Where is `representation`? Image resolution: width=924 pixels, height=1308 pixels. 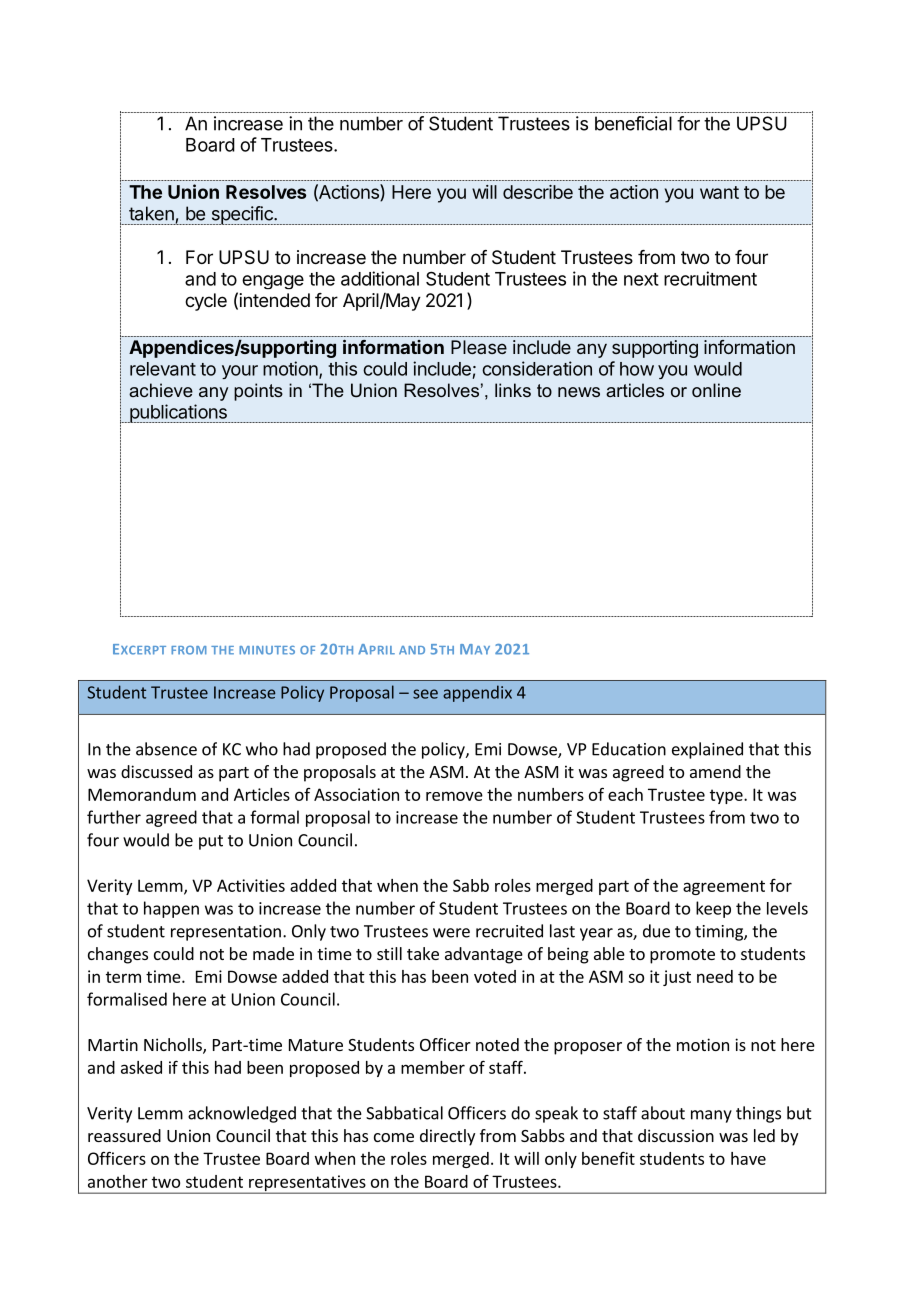 representation is located at coordinates (226, 933).
